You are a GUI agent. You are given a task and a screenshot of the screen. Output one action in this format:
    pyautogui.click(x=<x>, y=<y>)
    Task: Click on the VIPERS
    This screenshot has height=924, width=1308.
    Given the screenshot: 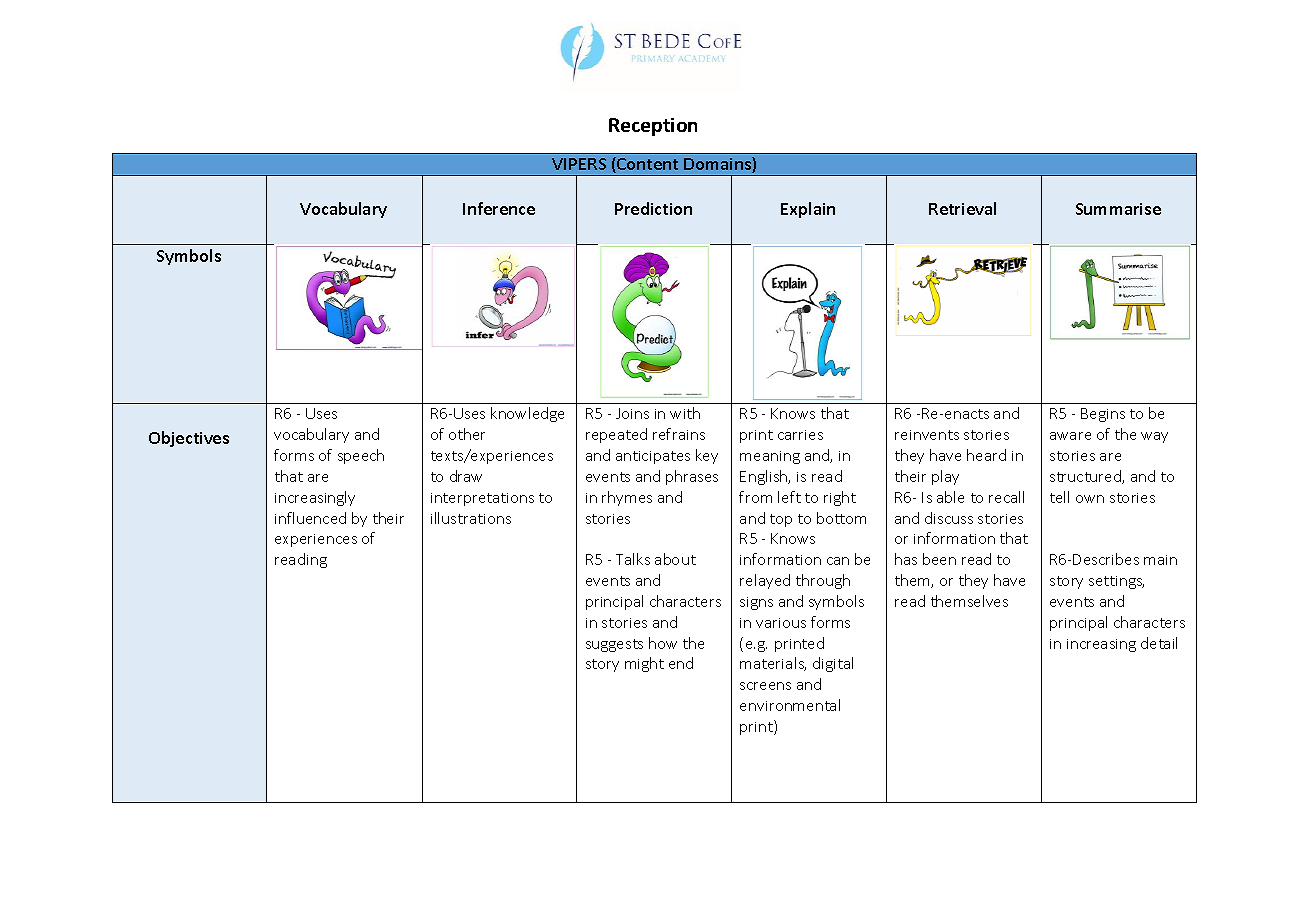 What is the action you would take?
    pyautogui.click(x=579, y=164)
